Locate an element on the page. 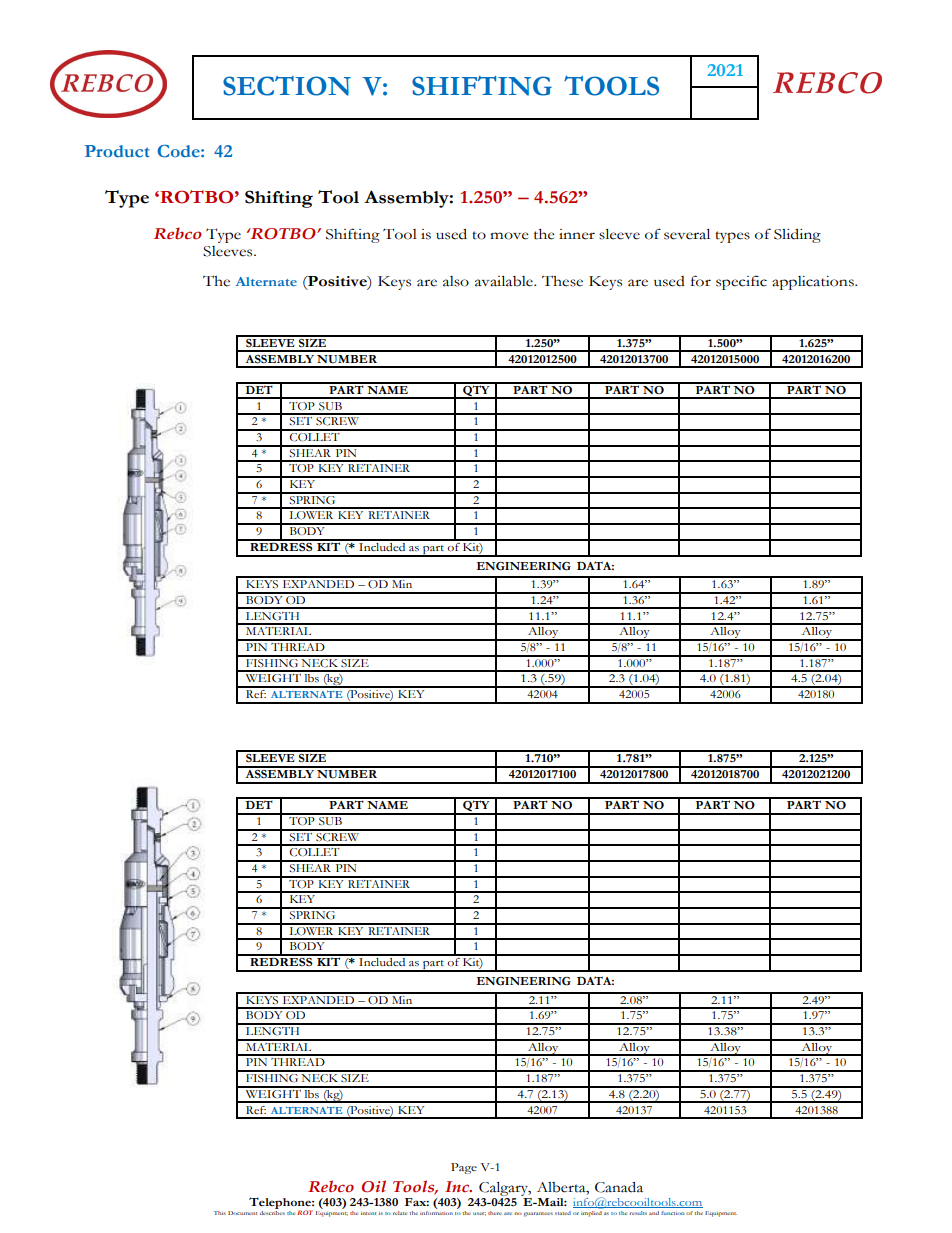  specific is located at coordinates (741, 282).
